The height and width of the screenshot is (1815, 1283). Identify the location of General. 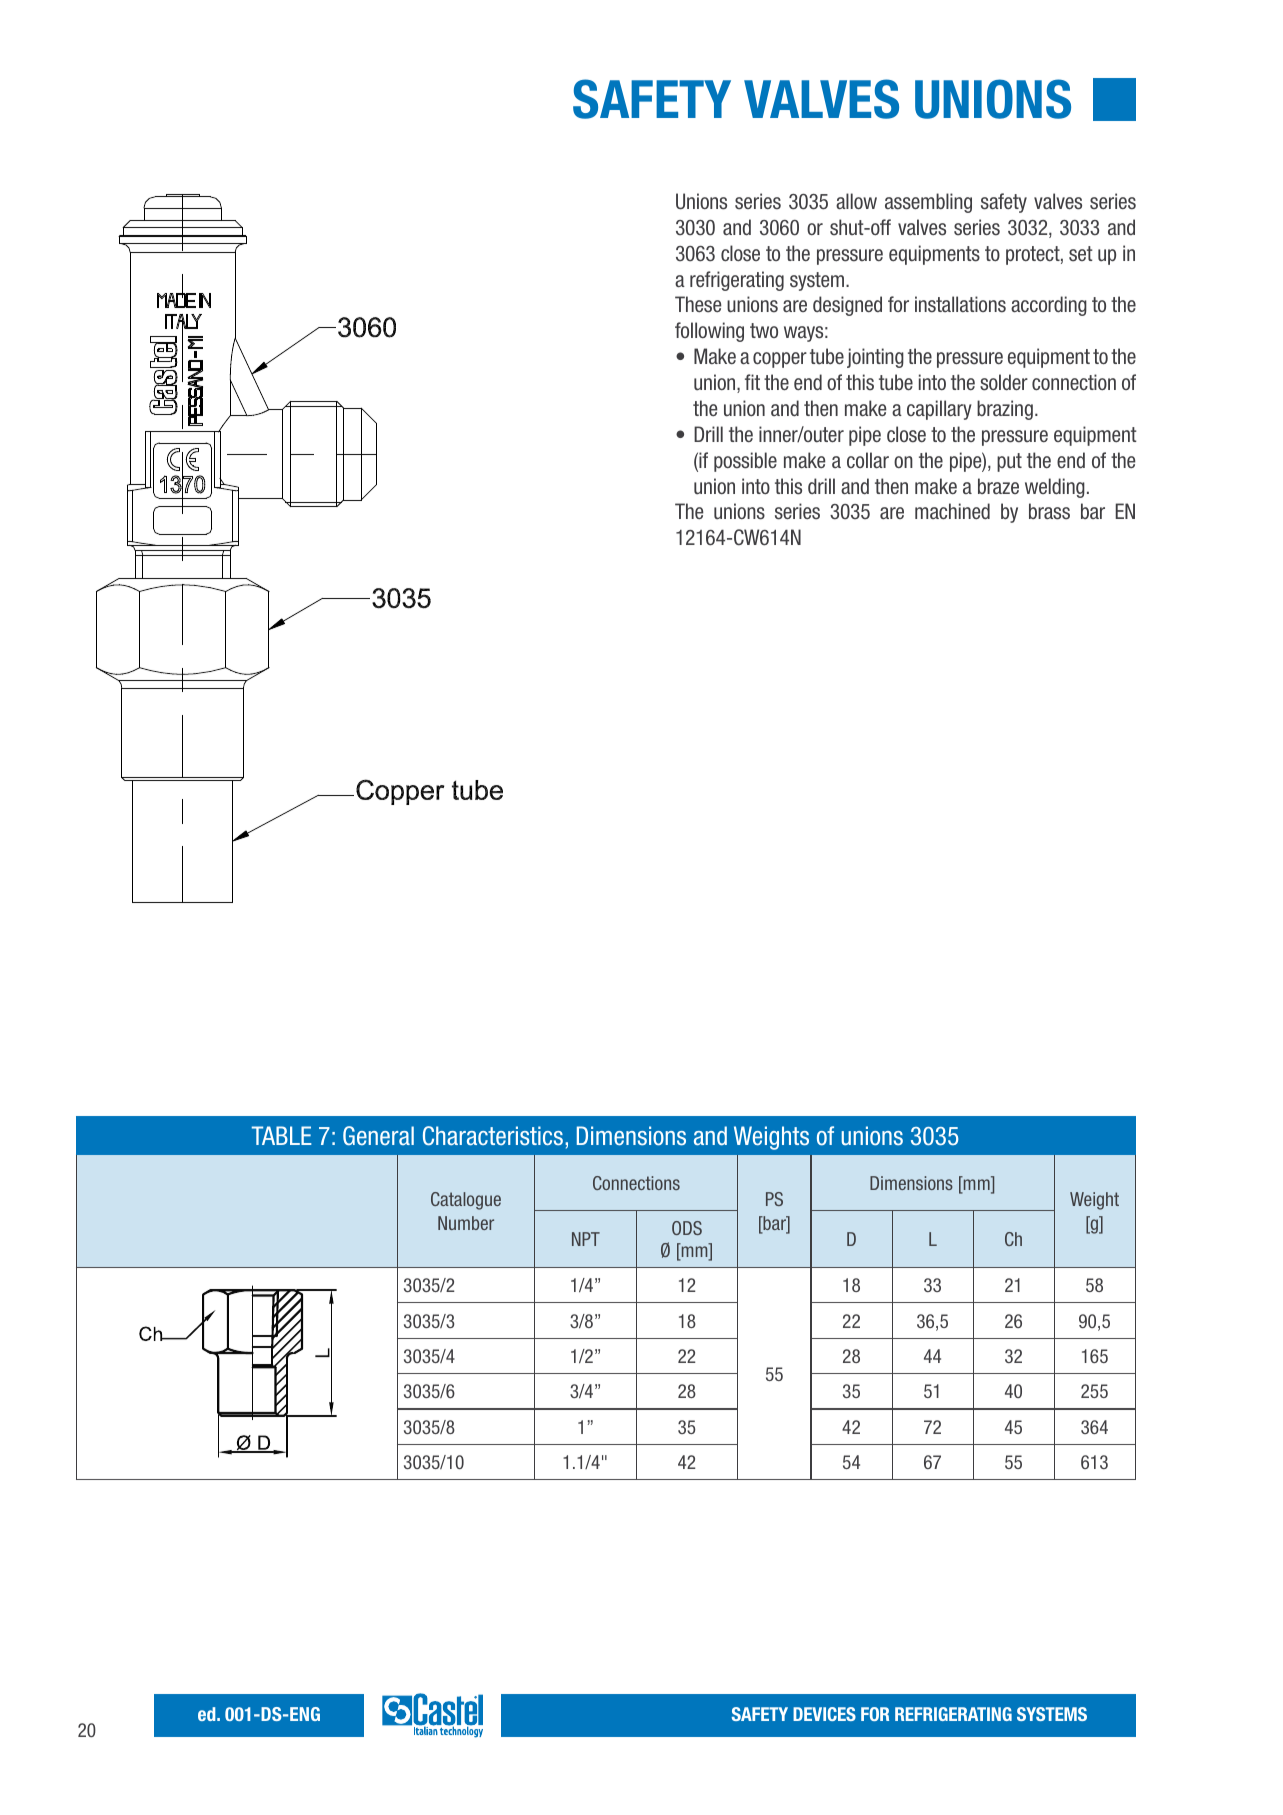
(378, 1135).
